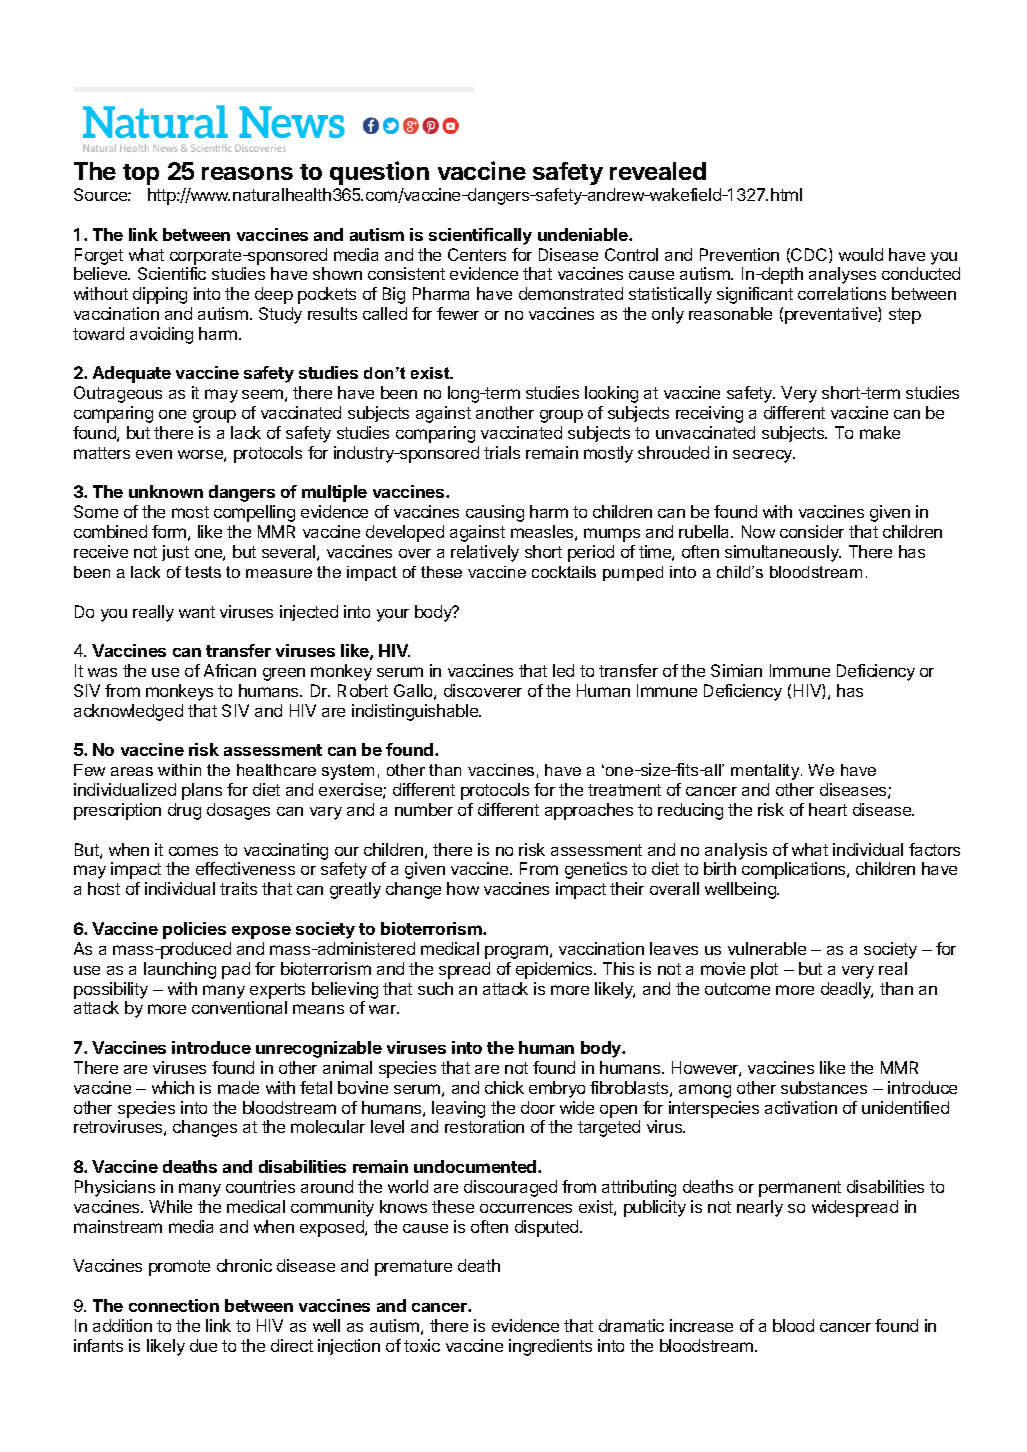 This screenshot has height=1452, width=1027. I want to click on ingredients, so click(550, 1347).
